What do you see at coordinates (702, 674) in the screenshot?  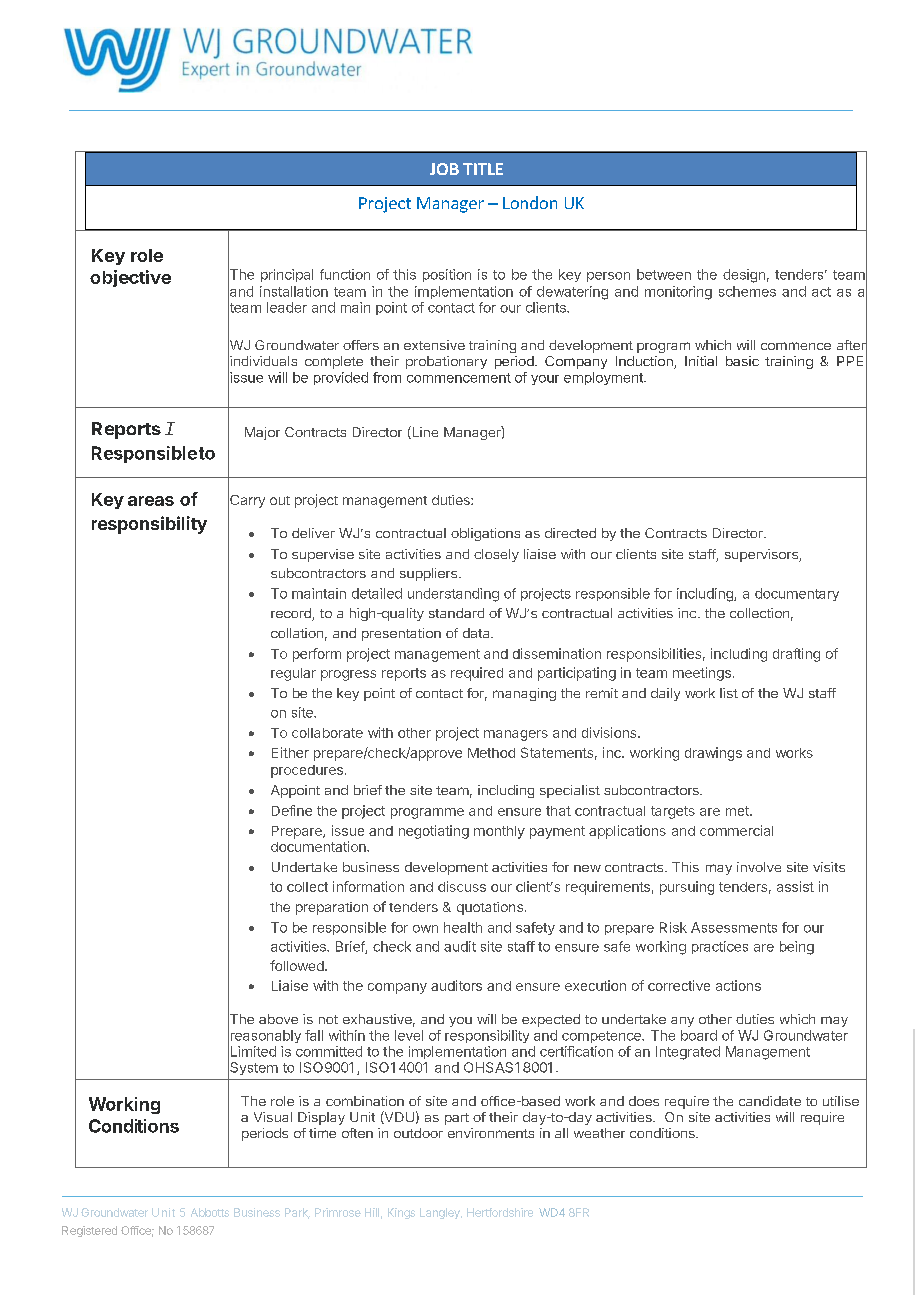 I see `meetings` at bounding box center [702, 674].
